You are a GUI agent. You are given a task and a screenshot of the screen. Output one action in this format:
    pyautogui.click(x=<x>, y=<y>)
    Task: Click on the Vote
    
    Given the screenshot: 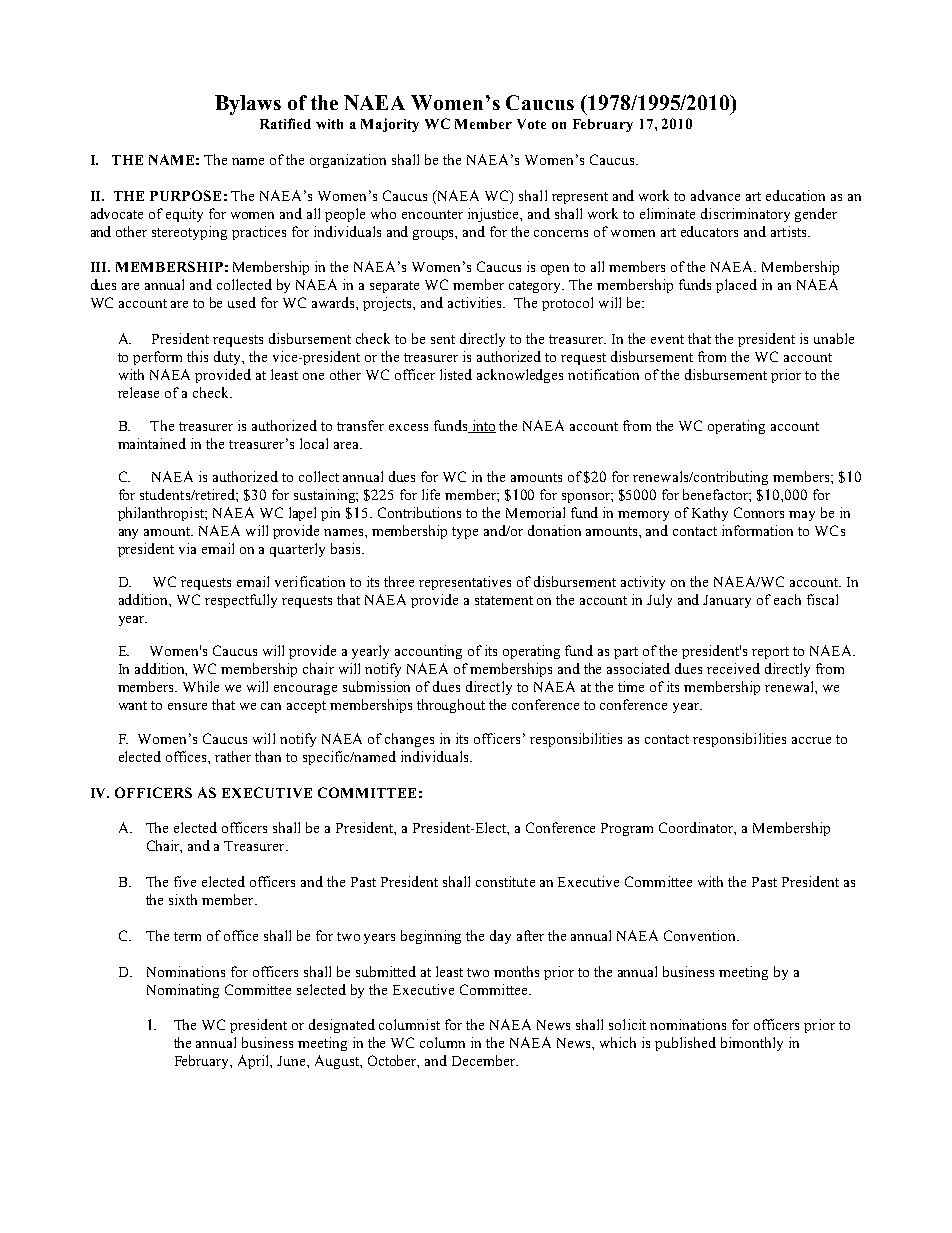 What is the action you would take?
    pyautogui.click(x=531, y=124)
